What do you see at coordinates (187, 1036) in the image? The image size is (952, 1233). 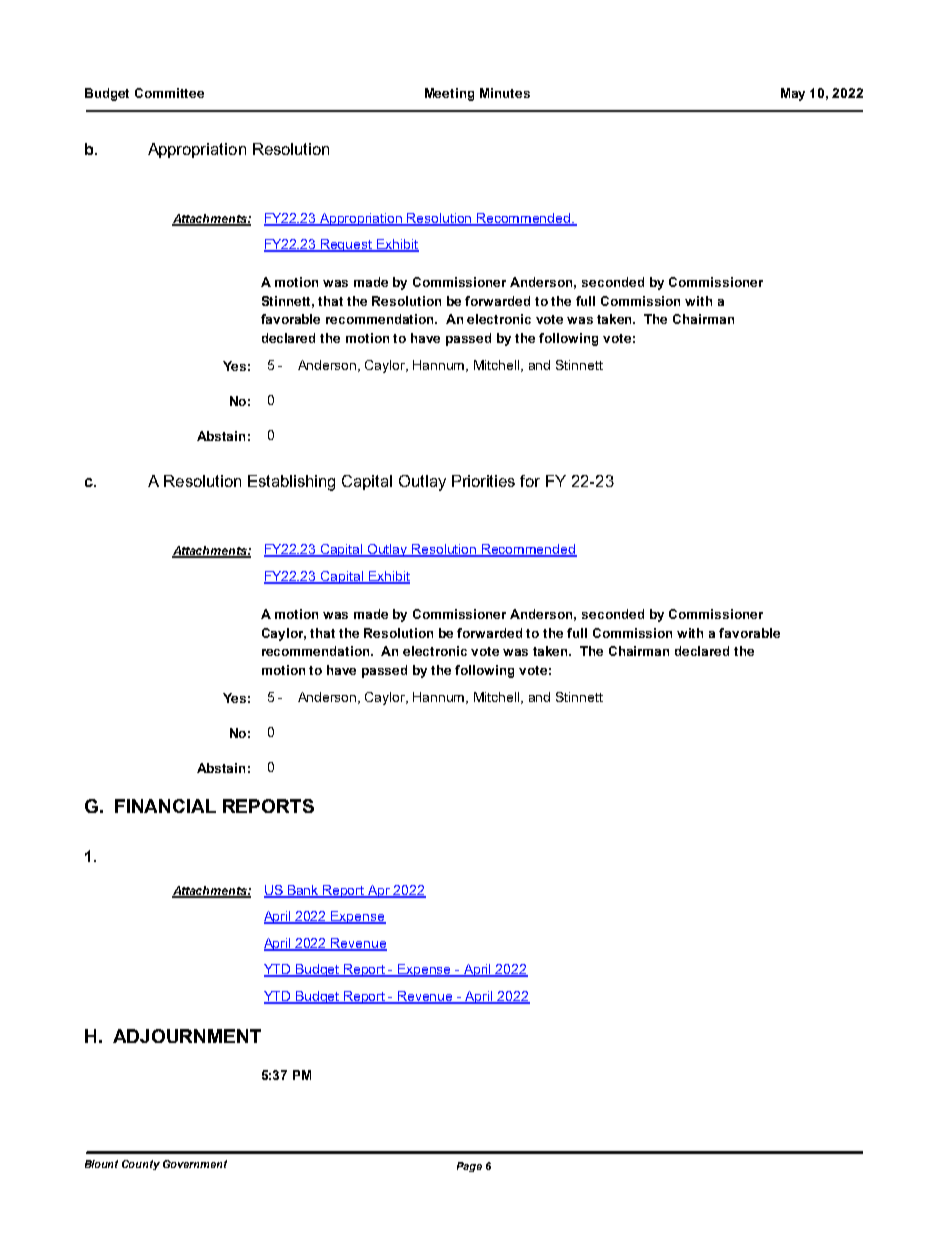 I see `ADJOURNMENT` at bounding box center [187, 1036].
